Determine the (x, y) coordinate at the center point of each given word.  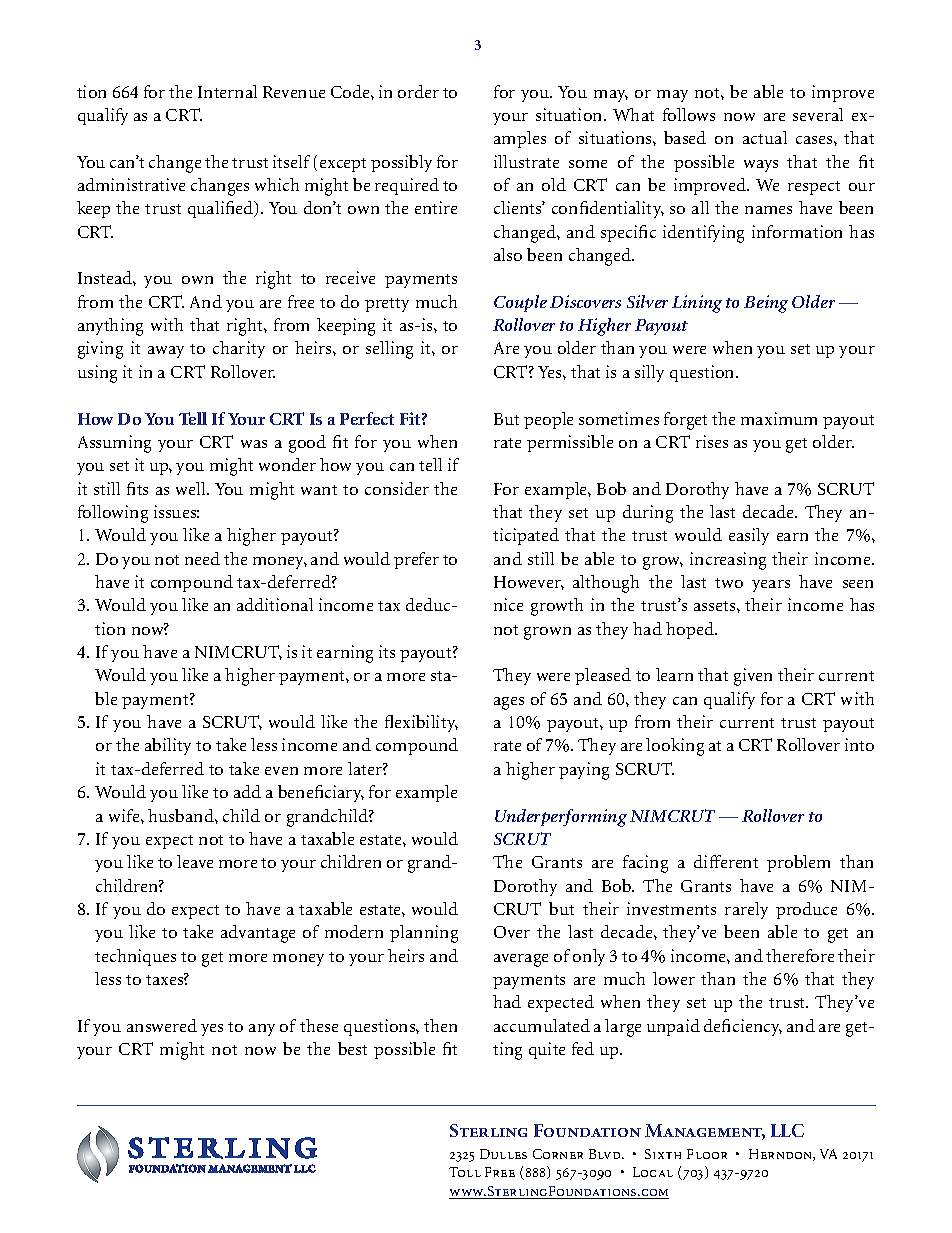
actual (765, 137)
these (319, 1025)
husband (182, 815)
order (418, 91)
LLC (787, 1130)
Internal (227, 91)
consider (397, 488)
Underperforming (561, 818)
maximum (779, 418)
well (192, 488)
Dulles (503, 1154)
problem (798, 863)
